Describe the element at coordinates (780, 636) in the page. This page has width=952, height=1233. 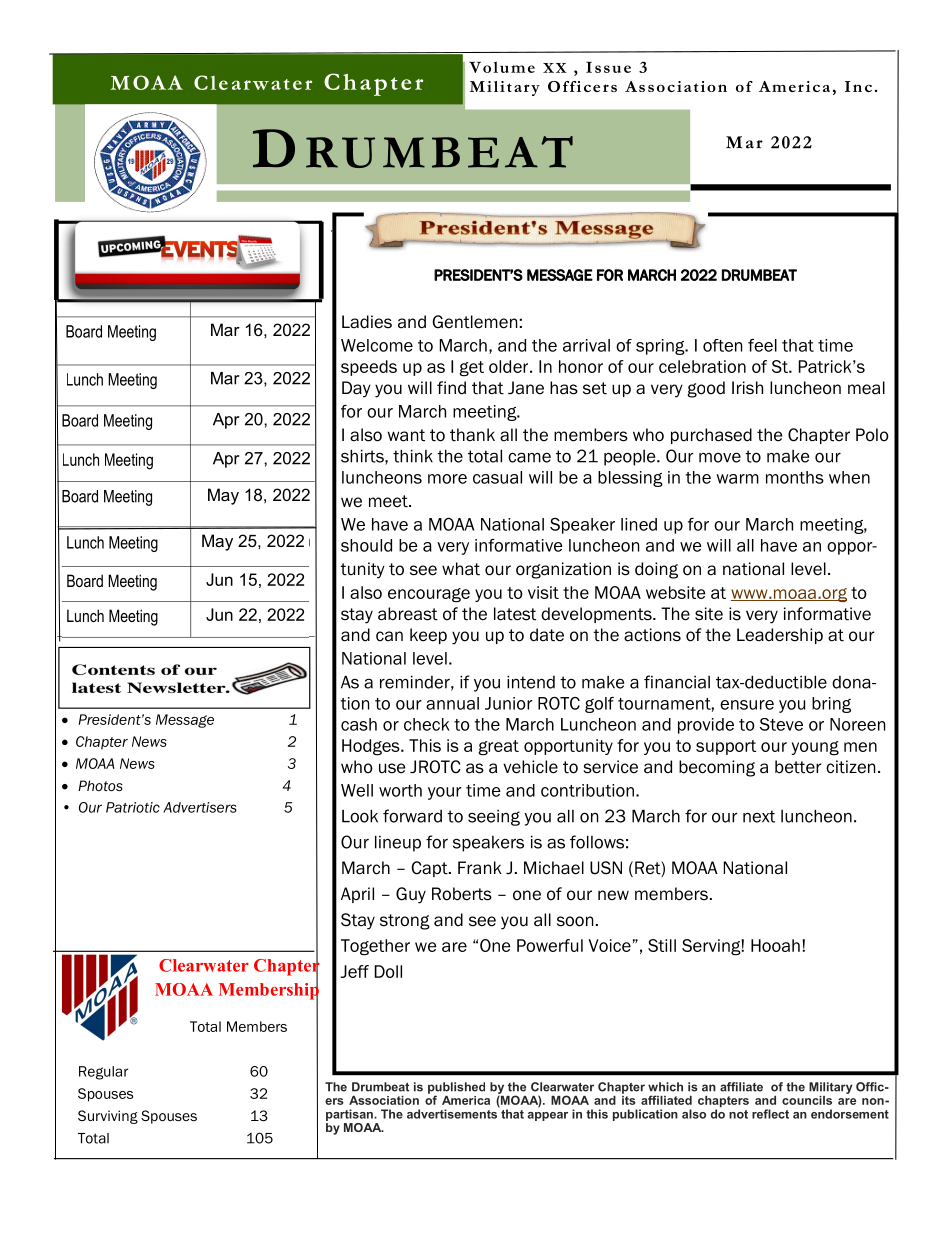
I see `Leadership` at that location.
